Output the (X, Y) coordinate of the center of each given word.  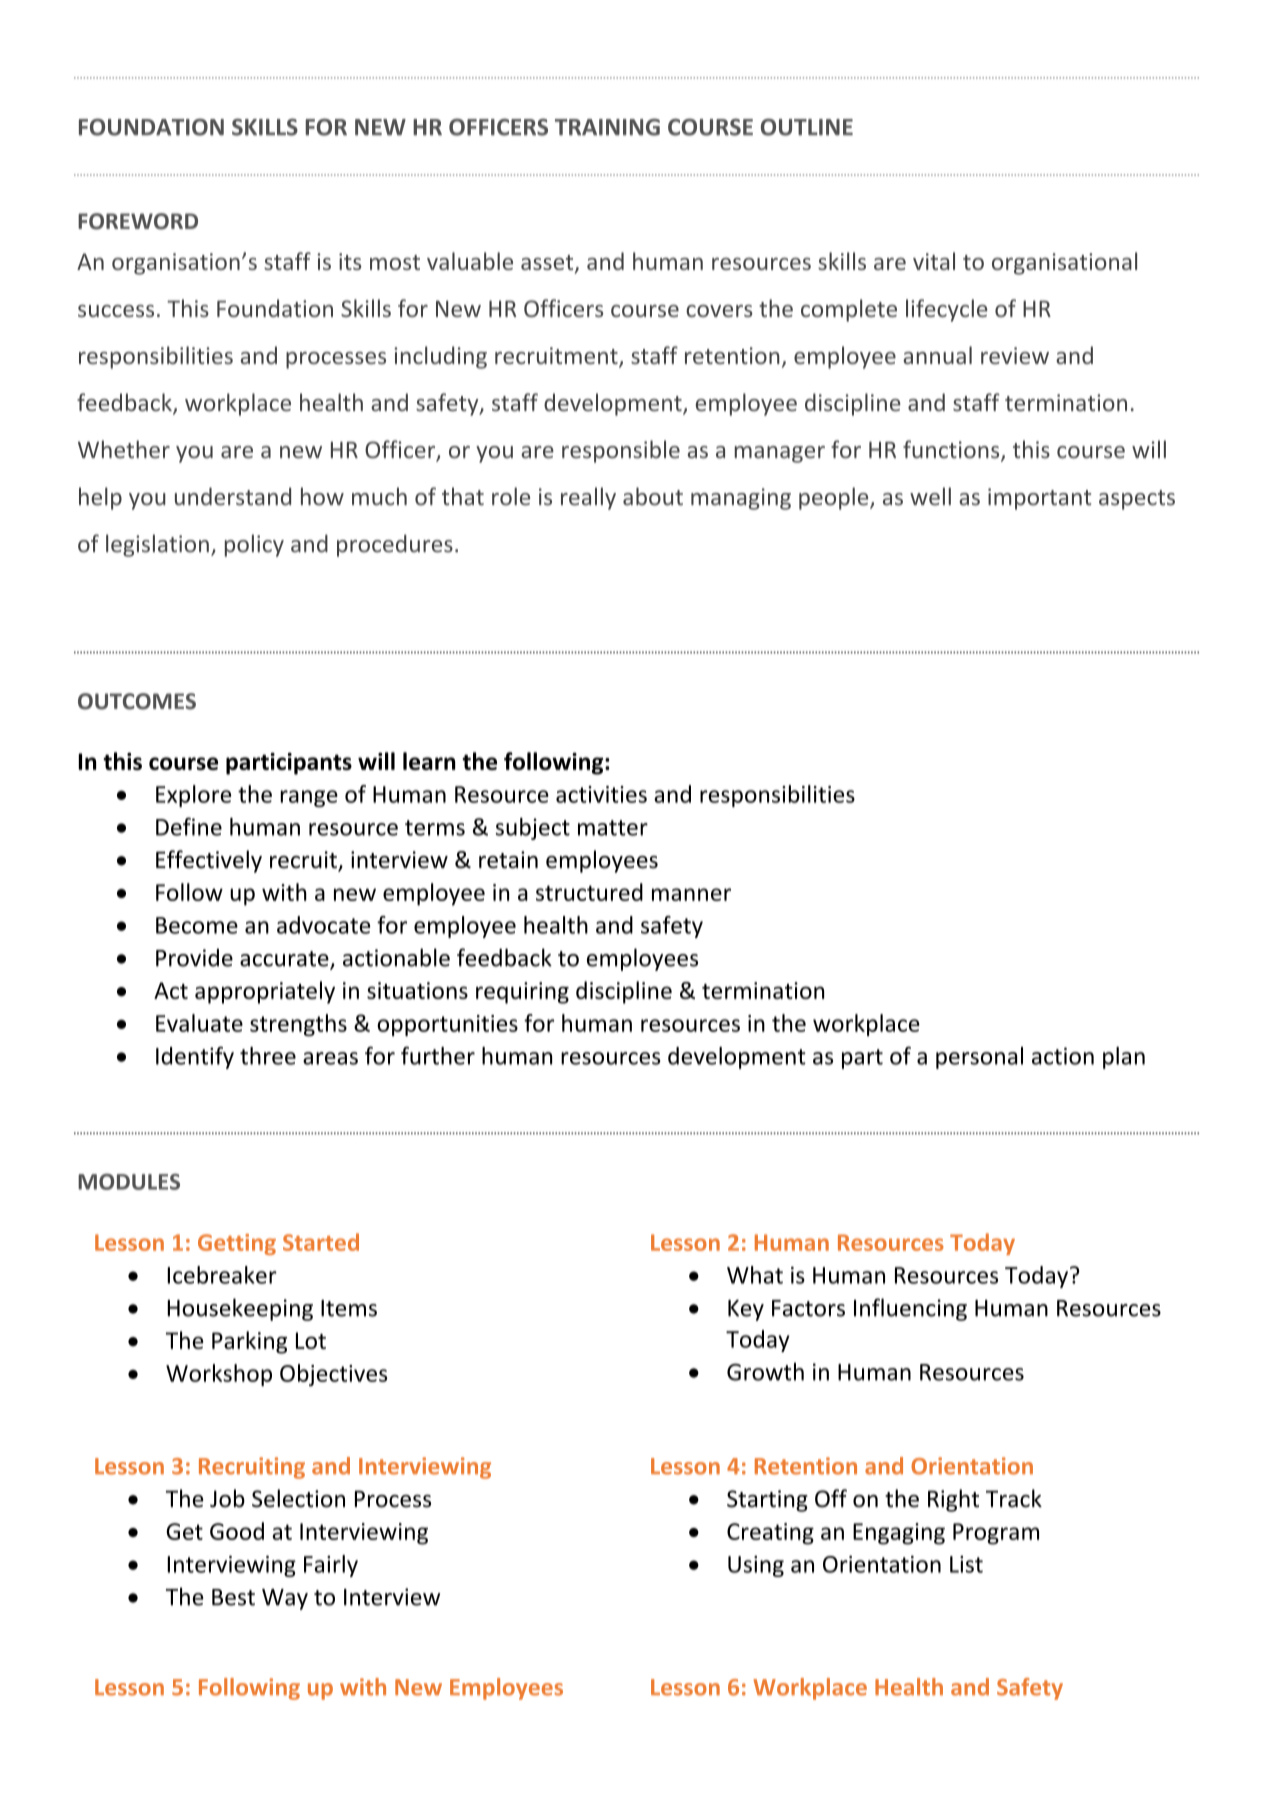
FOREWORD (138, 221)
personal (979, 1058)
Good (237, 1531)
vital (934, 261)
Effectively (209, 861)
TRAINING (607, 127)
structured (589, 892)
